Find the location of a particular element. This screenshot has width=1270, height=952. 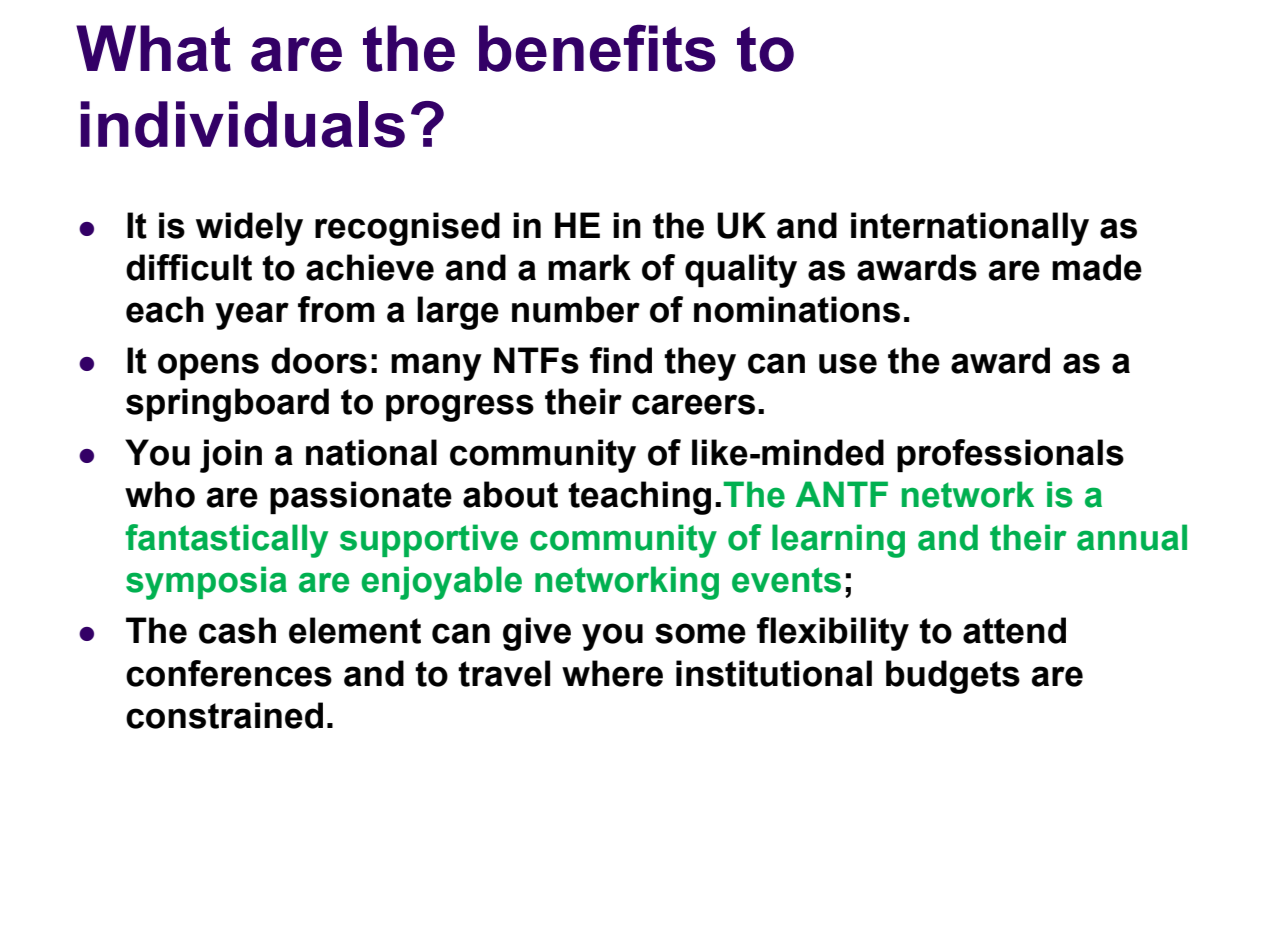

widely is located at coordinates (249, 229).
